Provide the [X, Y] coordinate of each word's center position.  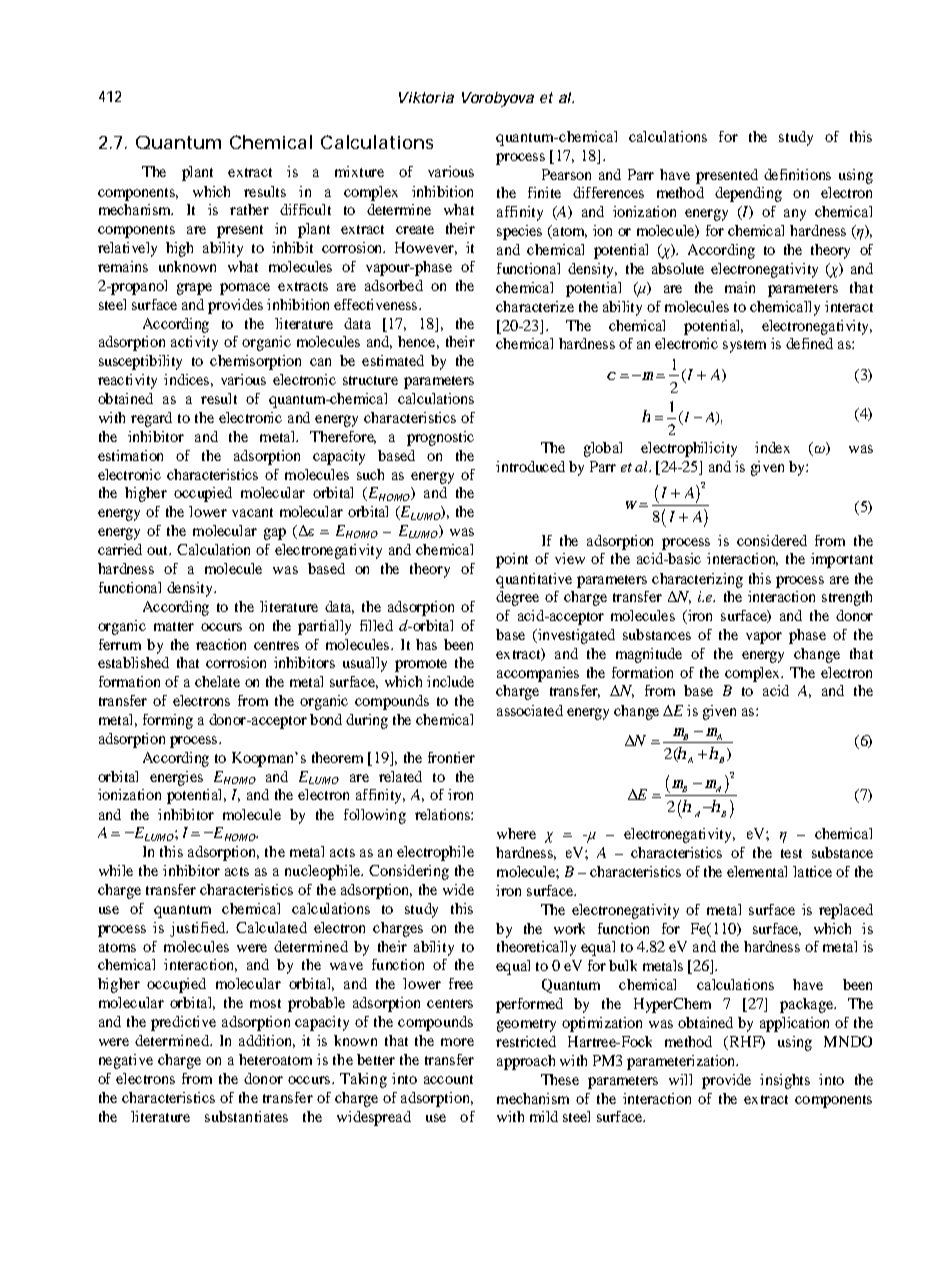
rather [249, 209]
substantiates [246, 1116]
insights [785, 1081]
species [519, 232]
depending [748, 194]
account [448, 1079]
